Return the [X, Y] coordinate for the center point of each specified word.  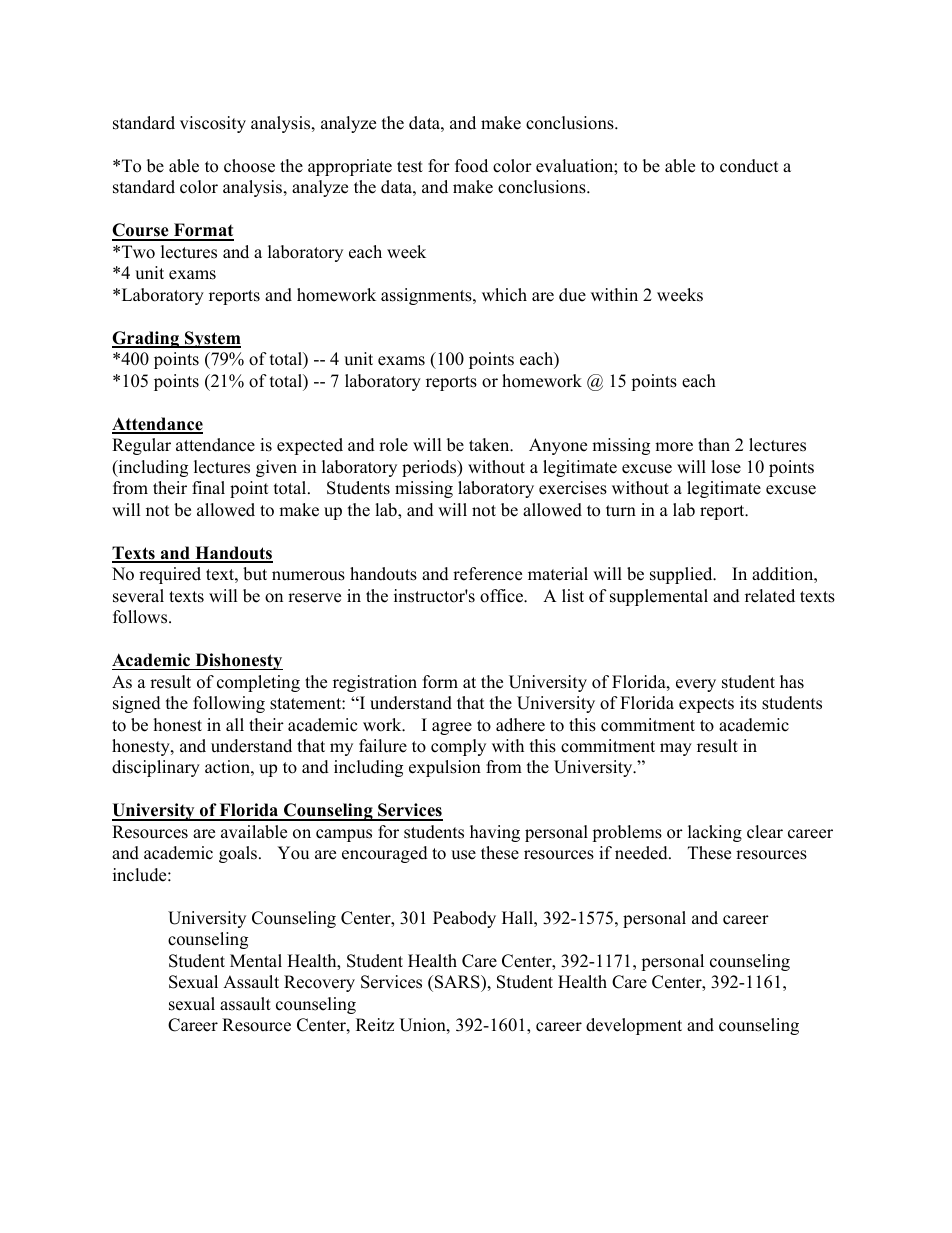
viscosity [213, 124]
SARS [458, 983]
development [634, 1026]
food [471, 166]
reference [487, 574]
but [255, 574]
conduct [749, 166]
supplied [682, 575]
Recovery [319, 983]
